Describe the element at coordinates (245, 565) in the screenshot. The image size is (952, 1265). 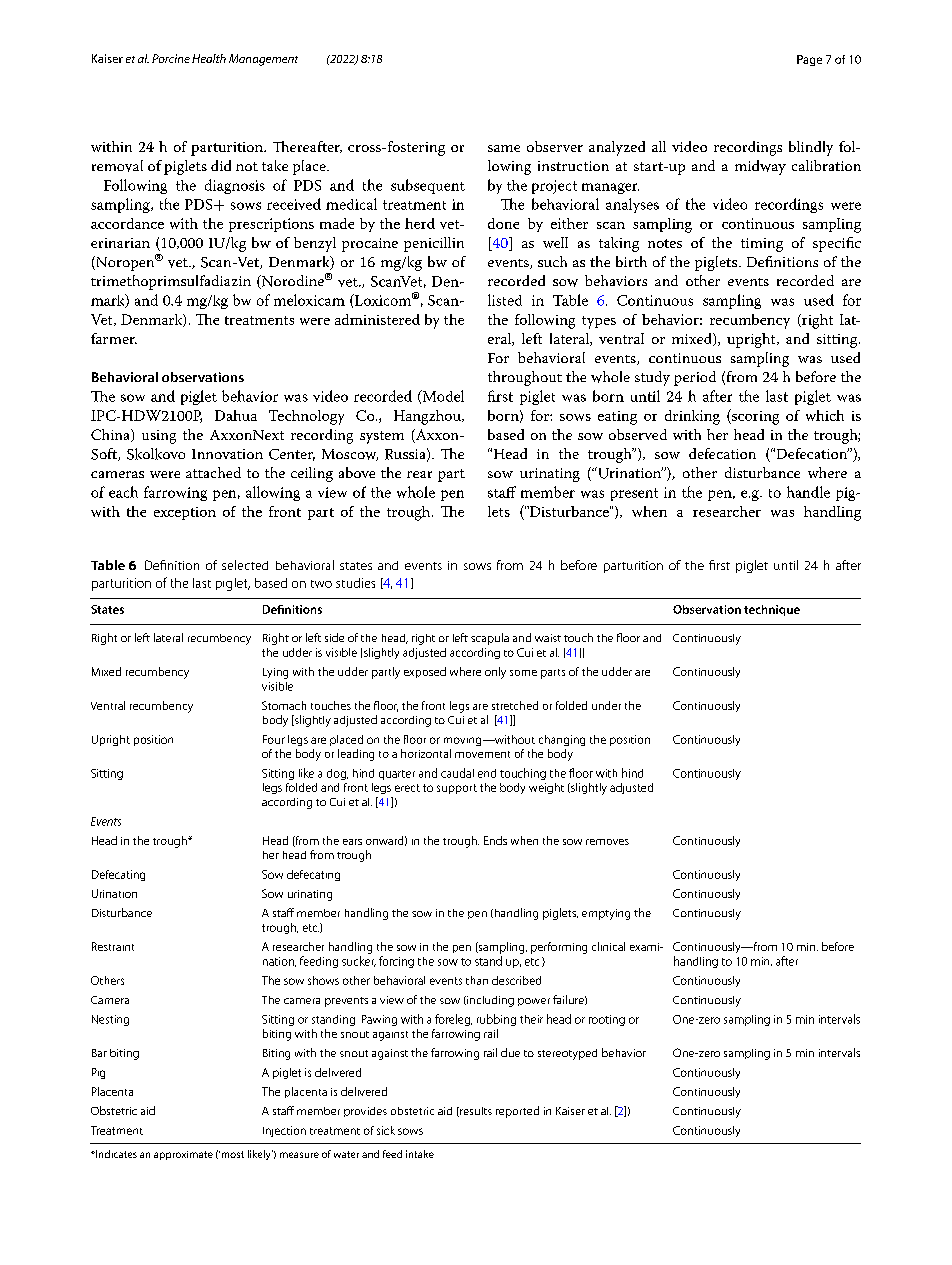
I see `selected` at that location.
